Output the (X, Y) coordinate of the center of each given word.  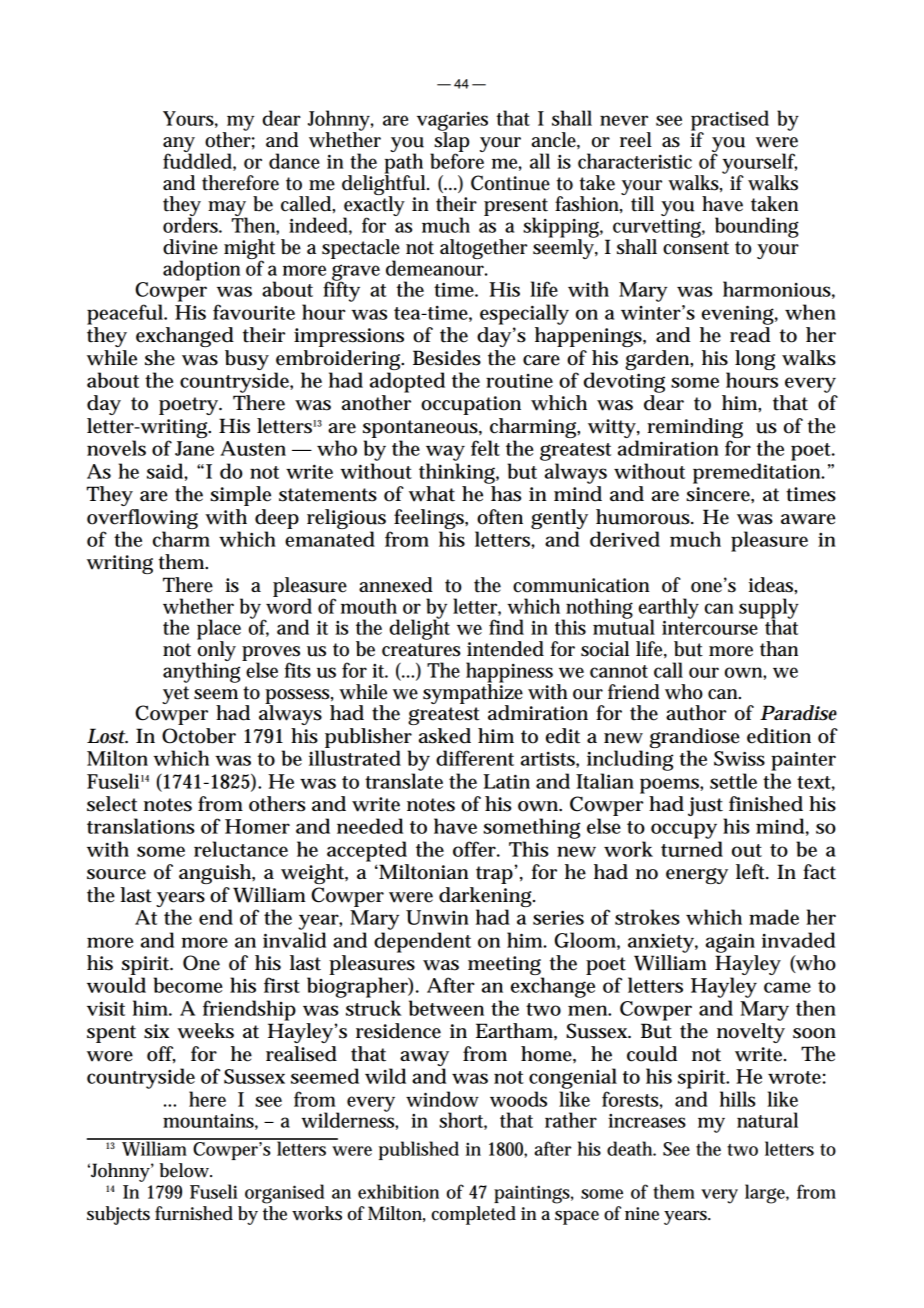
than (779, 649)
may (228, 210)
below (185, 1170)
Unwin (437, 917)
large (767, 1194)
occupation (471, 405)
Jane (194, 448)
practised (730, 121)
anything (203, 671)
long (755, 360)
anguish (217, 874)
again (730, 943)
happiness (509, 673)
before (457, 160)
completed (473, 1215)
